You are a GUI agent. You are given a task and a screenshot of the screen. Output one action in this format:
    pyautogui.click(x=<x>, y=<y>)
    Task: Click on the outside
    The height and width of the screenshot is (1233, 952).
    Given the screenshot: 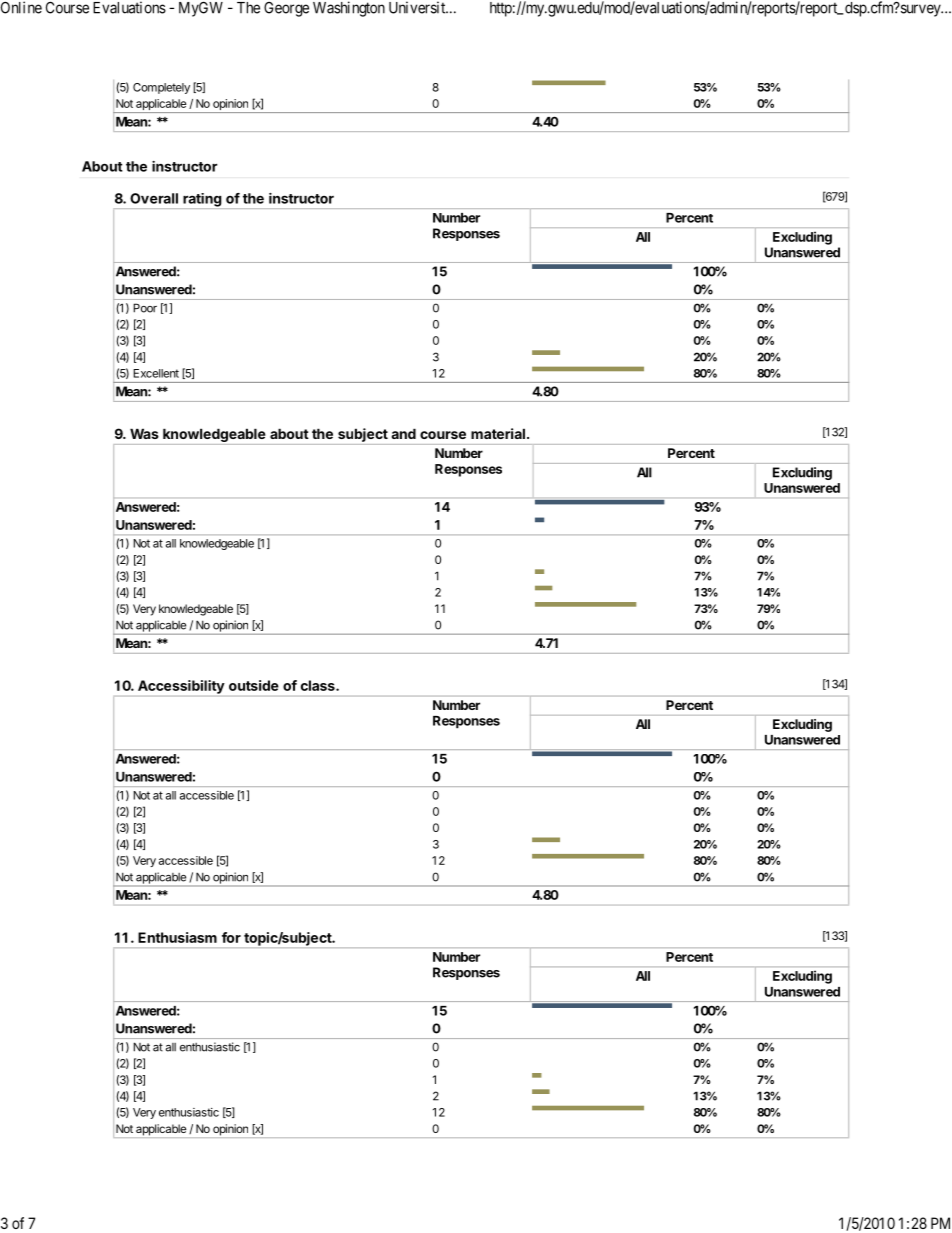 What is the action you would take?
    pyautogui.click(x=254, y=685)
